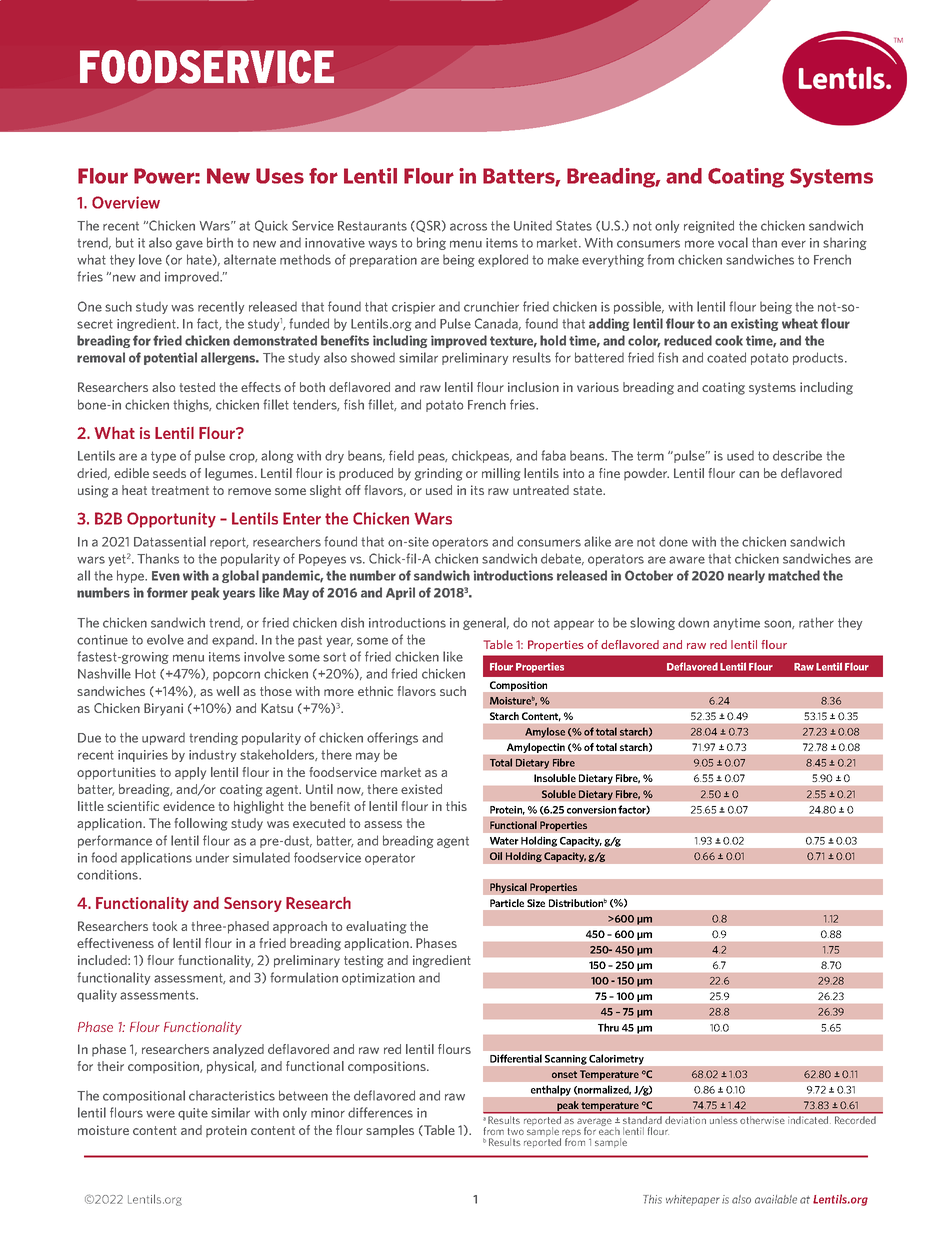  What do you see at coordinates (726, 357) in the screenshot?
I see `coated` at bounding box center [726, 357].
